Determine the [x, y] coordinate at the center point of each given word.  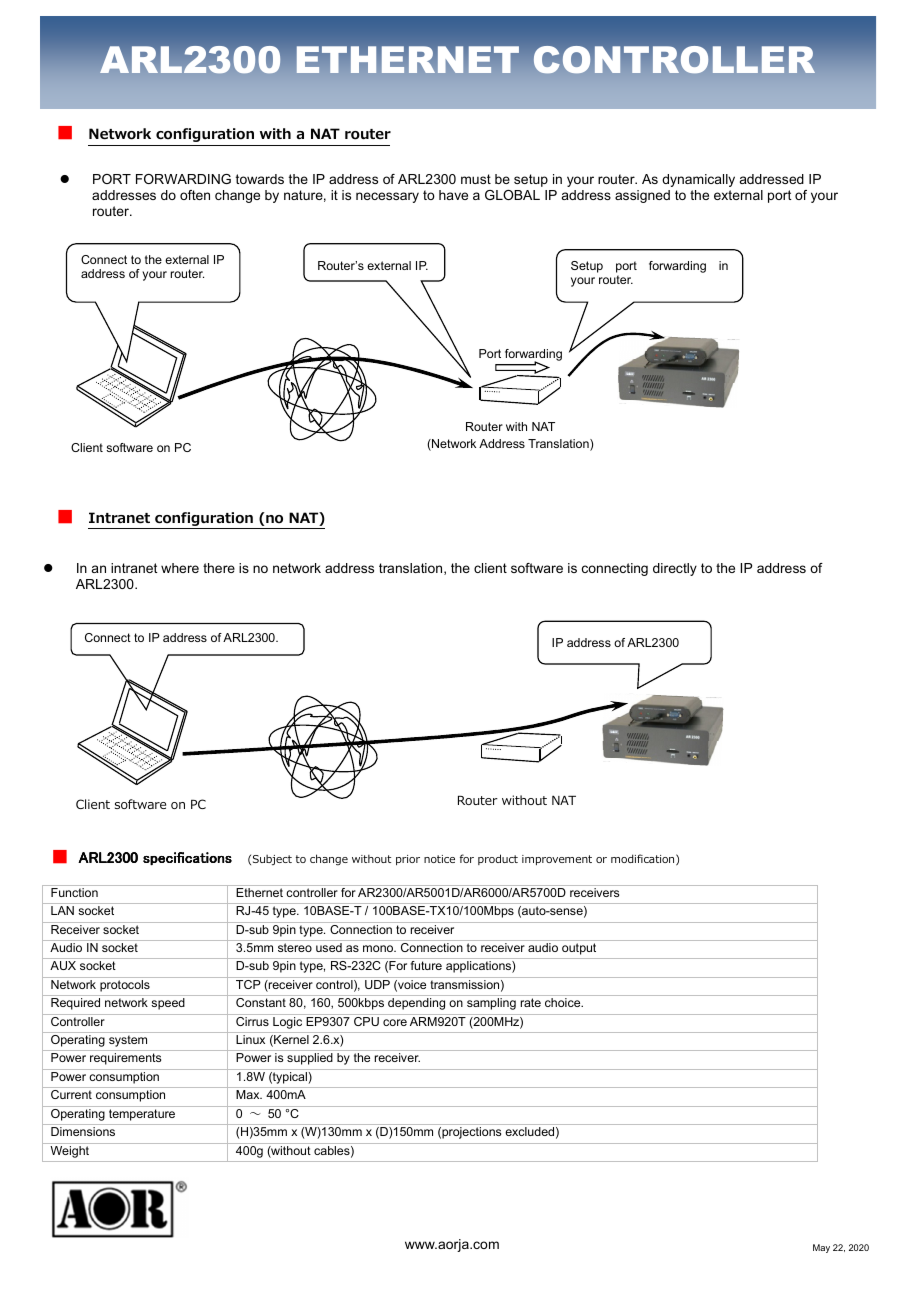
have [453, 195]
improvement [557, 860]
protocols [125, 986]
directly [675, 569]
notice [439, 859]
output [579, 949]
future [426, 965]
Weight [70, 1152]
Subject [272, 860]
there [219, 568]
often [195, 195]
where [180, 568]
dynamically [698, 180]
